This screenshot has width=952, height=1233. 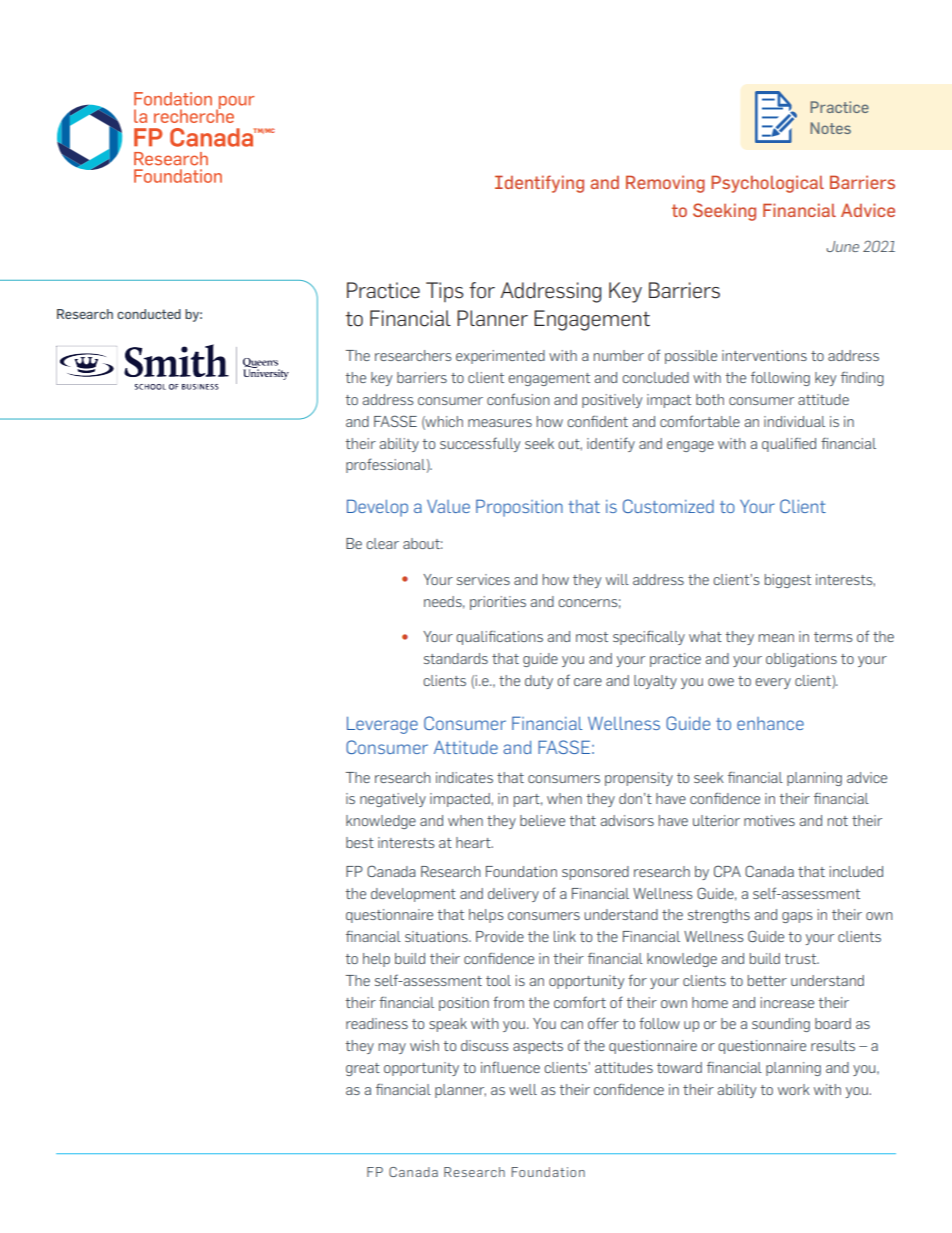 What do you see at coordinates (788, 581) in the screenshot?
I see `biggest` at bounding box center [788, 581].
